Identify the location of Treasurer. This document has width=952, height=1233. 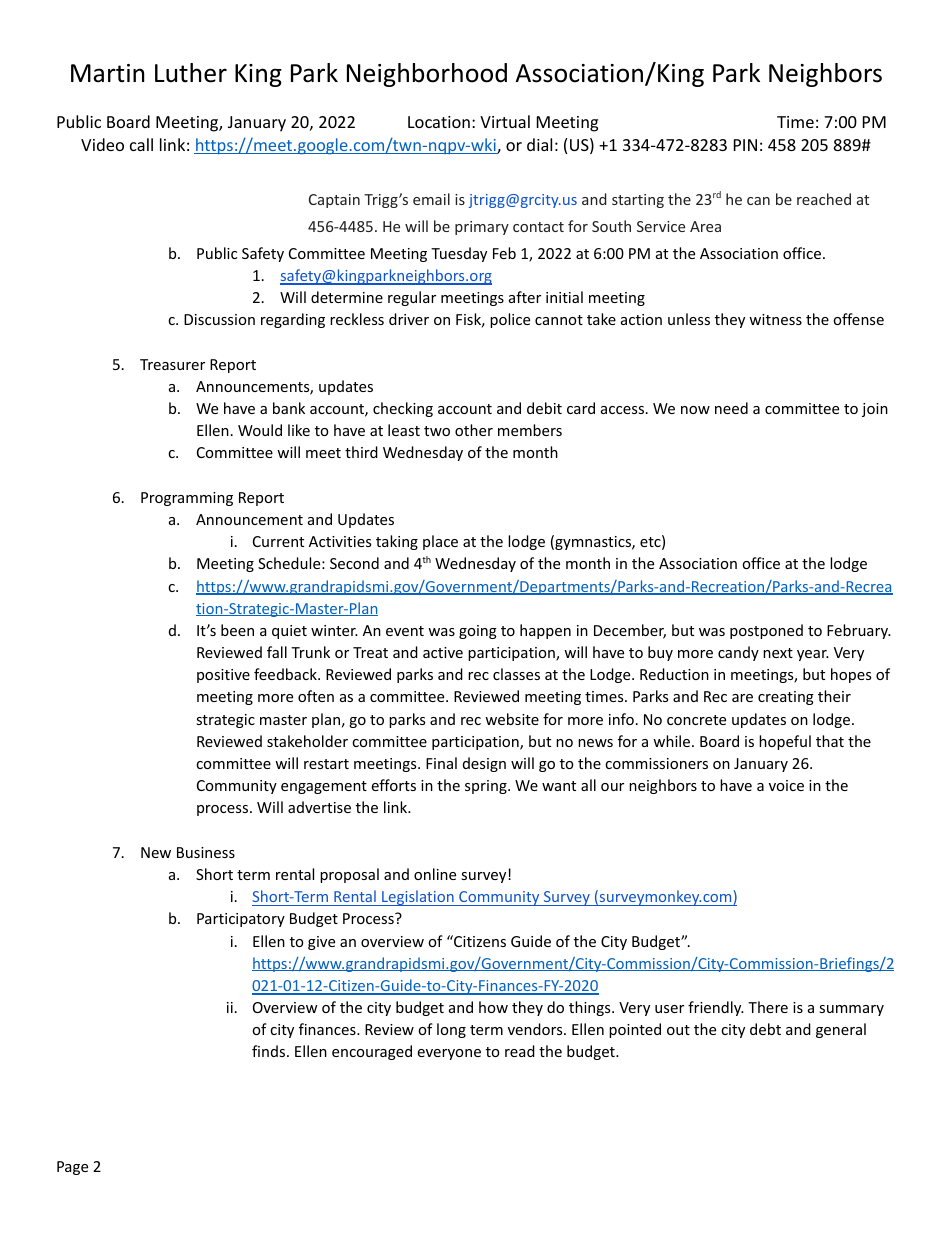
(172, 364).
